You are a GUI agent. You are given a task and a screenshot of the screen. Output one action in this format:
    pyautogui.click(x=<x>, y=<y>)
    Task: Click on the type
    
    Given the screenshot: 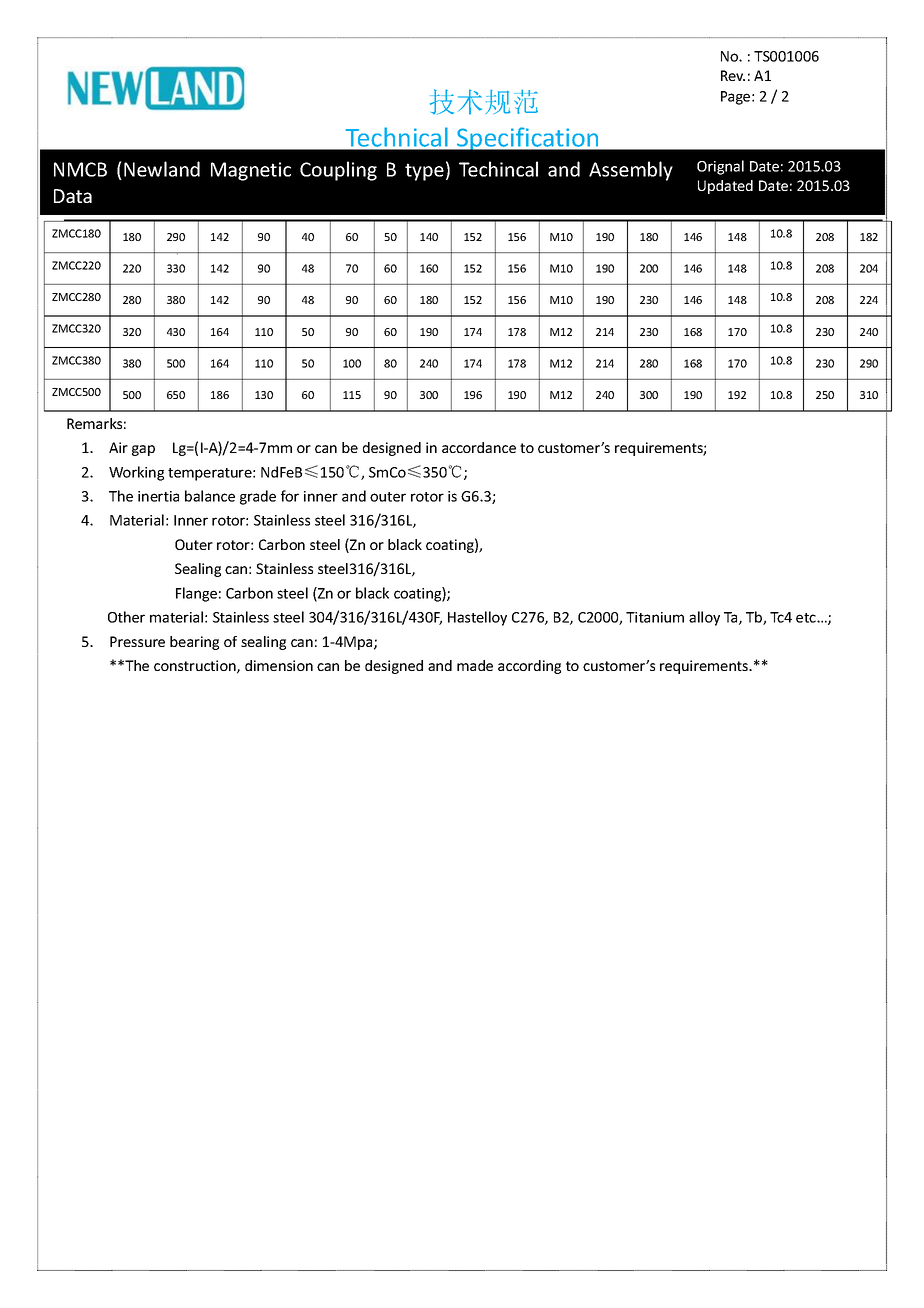 What is the action you would take?
    pyautogui.click(x=424, y=172)
